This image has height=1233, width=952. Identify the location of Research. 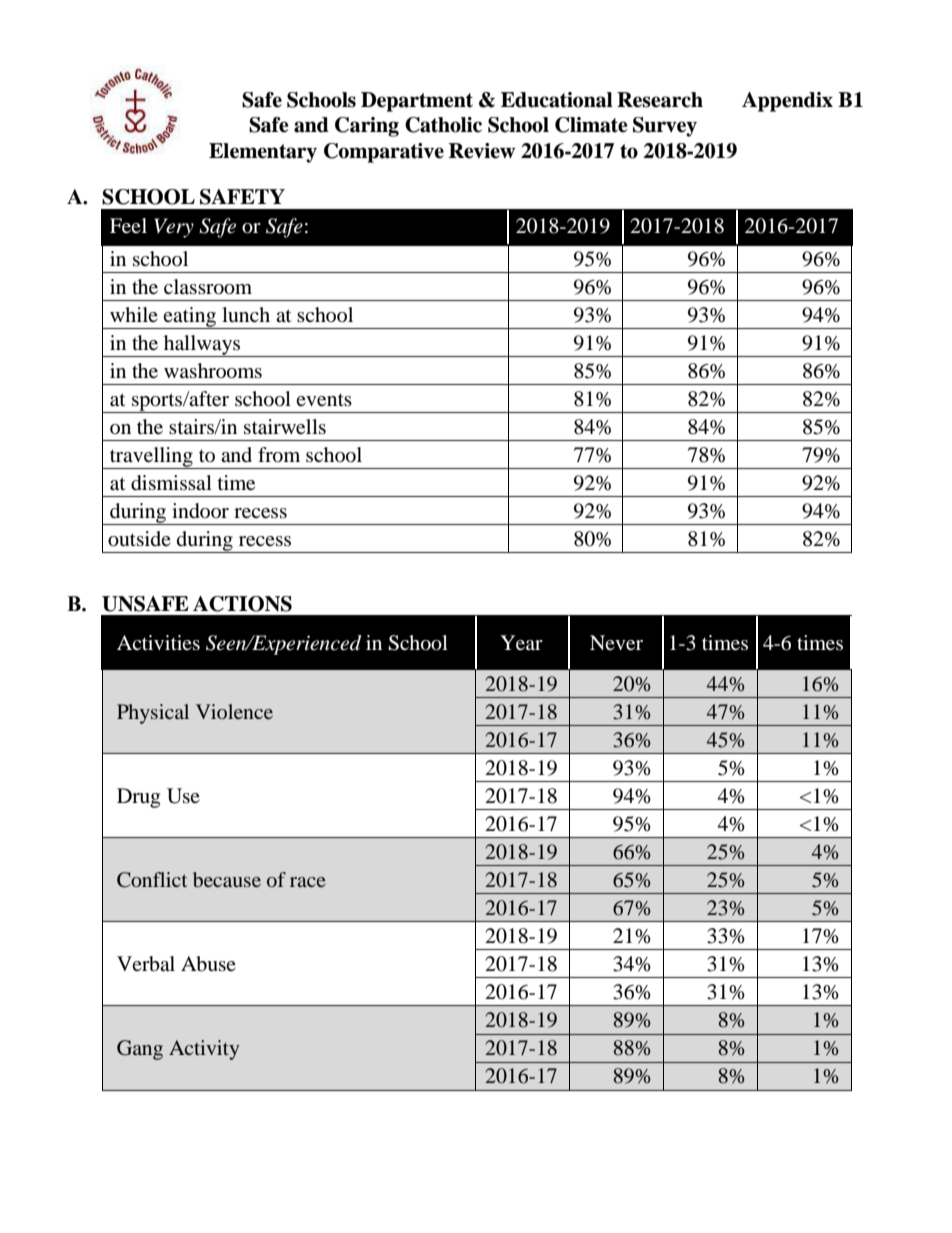
(660, 100).
